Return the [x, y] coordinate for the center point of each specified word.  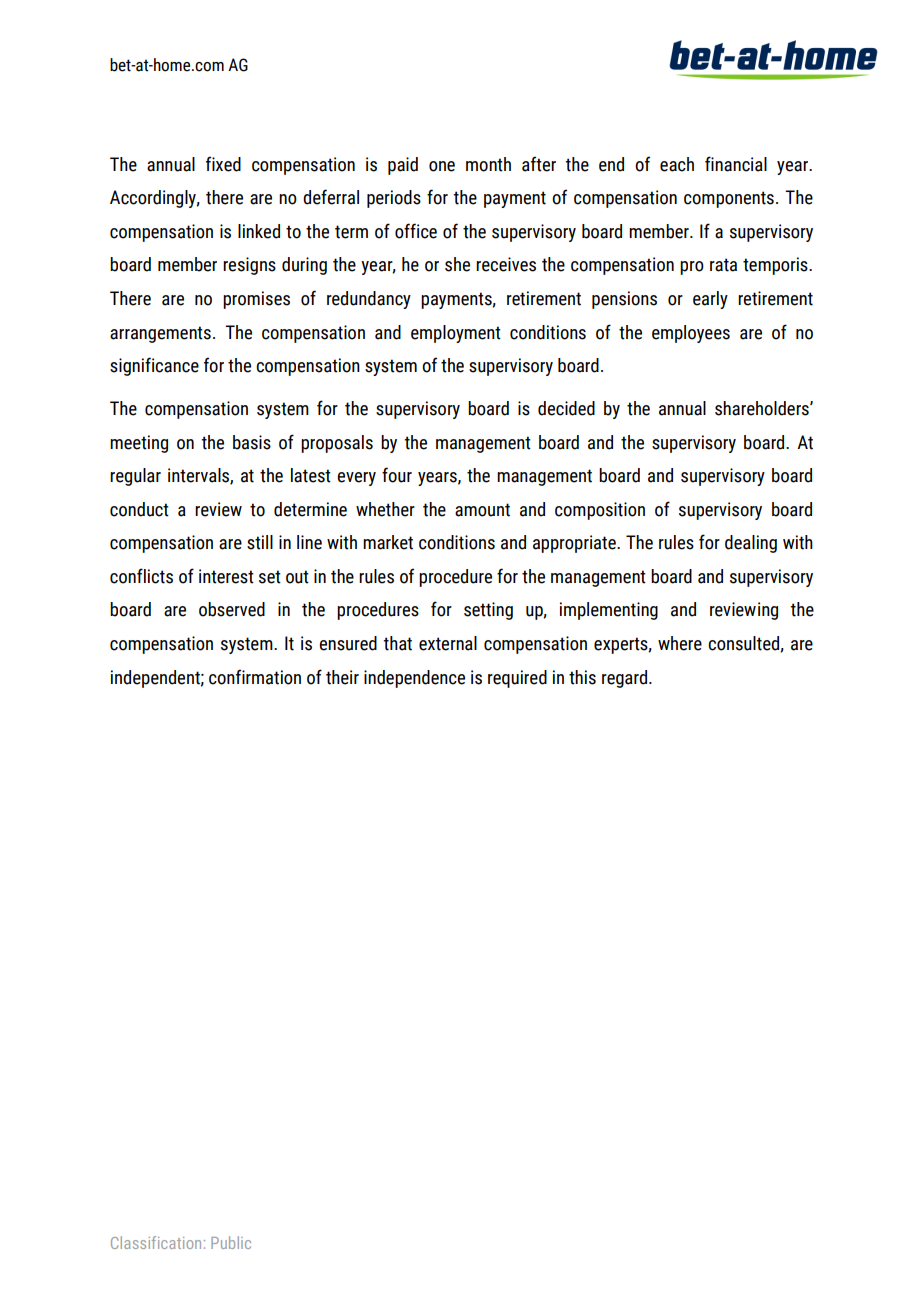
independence [414, 679]
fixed [223, 164]
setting [488, 611]
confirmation [255, 677]
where [680, 643]
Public [231, 1242]
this [582, 677]
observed [232, 609]
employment [456, 334]
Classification [156, 1242]
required [517, 679]
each [677, 164]
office [416, 231]
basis [252, 442]
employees [691, 334]
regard [624, 679]
